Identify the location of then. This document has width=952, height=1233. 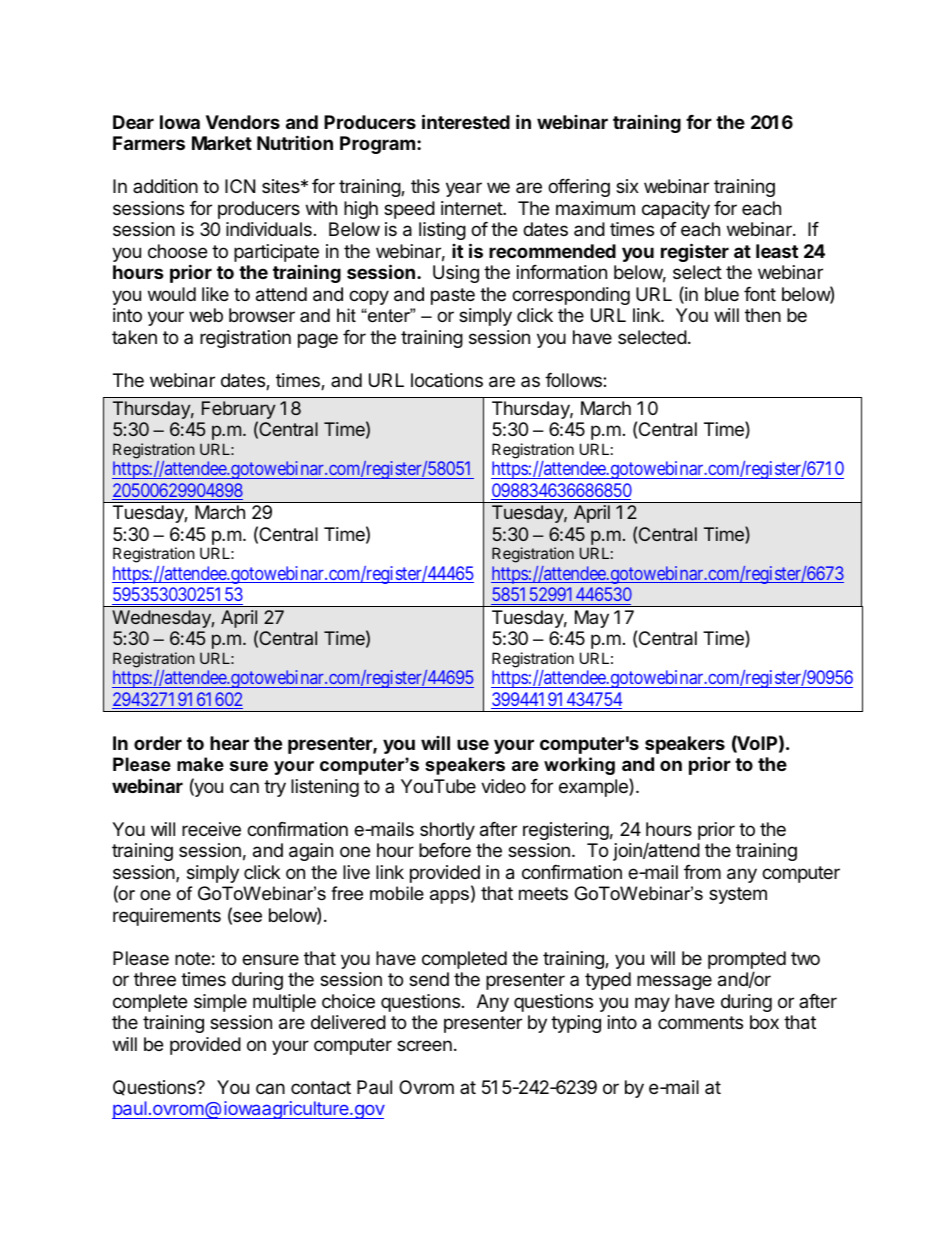
(763, 315).
